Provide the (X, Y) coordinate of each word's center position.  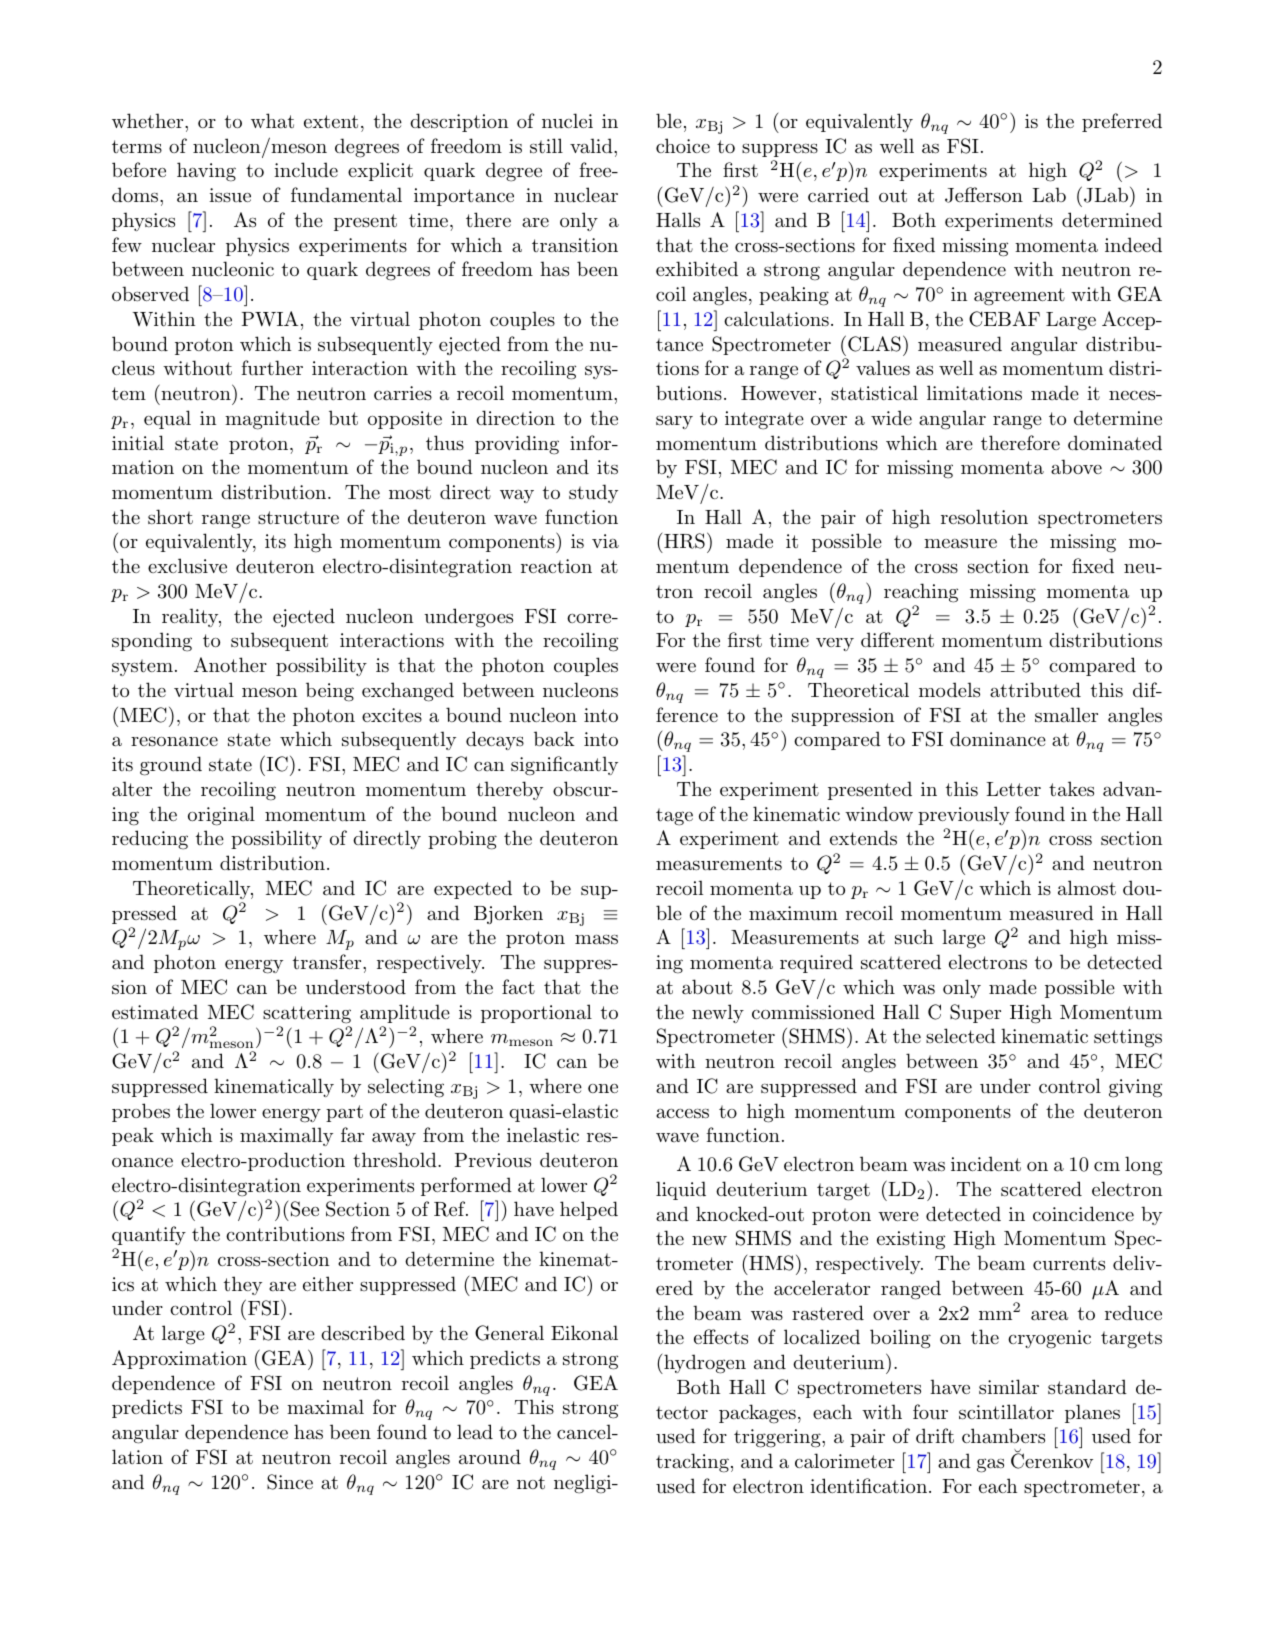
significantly (564, 766)
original (221, 816)
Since (290, 1482)
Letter (1013, 789)
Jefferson (984, 195)
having (206, 172)
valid (591, 146)
